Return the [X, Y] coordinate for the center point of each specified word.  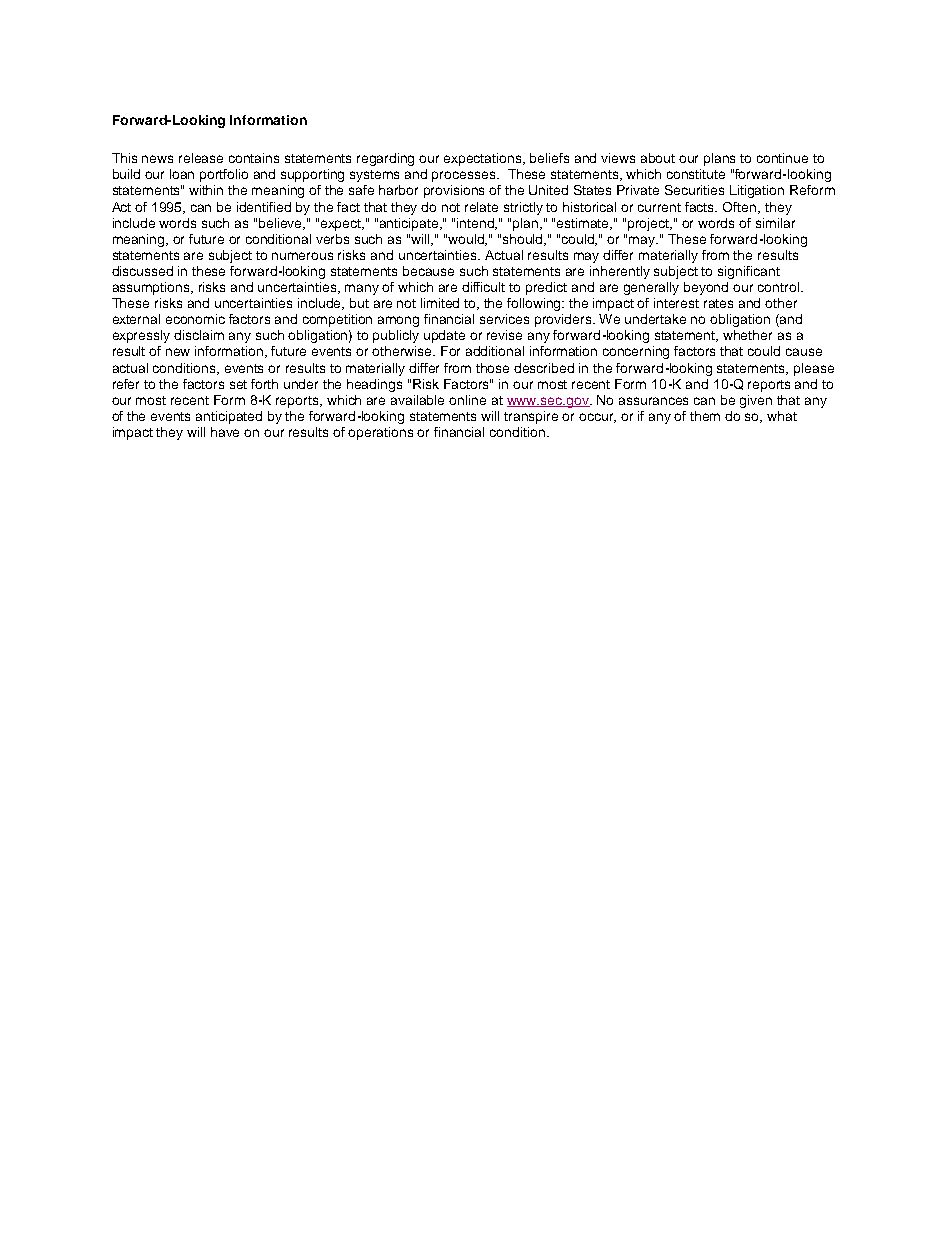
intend [477, 224]
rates [718, 303]
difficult [483, 287]
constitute [696, 174]
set [238, 384]
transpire [531, 417]
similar [775, 223]
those [492, 368]
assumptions [153, 288]
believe [282, 224]
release [201, 158]
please [814, 369]
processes [465, 176]
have [225, 432]
